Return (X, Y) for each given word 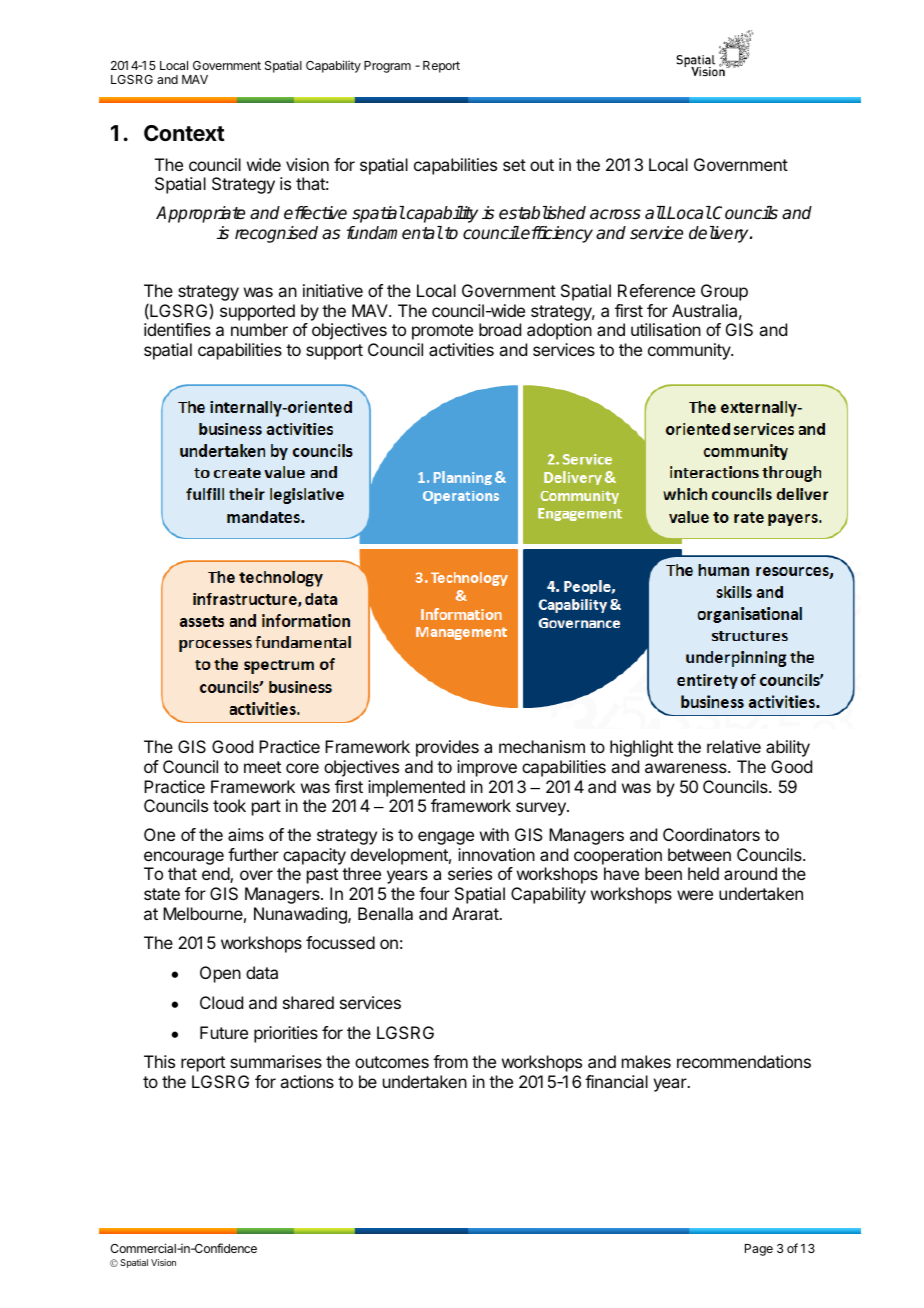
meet (262, 767)
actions (307, 1081)
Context (184, 133)
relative (734, 746)
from (450, 1061)
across (615, 214)
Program (387, 67)
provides (447, 748)
